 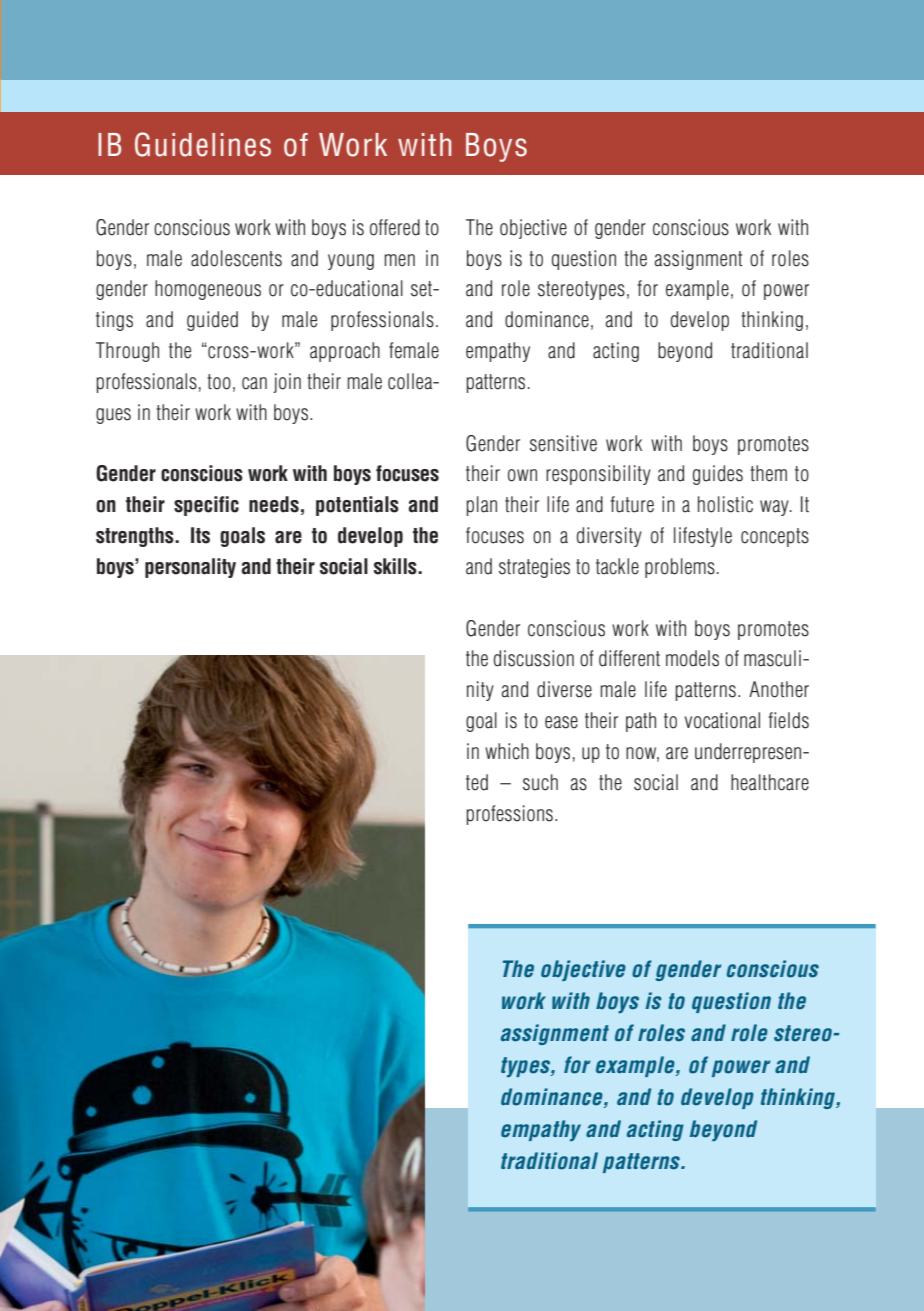 What do you see at coordinates (395, 227) in the image?
I see `offered` at bounding box center [395, 227].
